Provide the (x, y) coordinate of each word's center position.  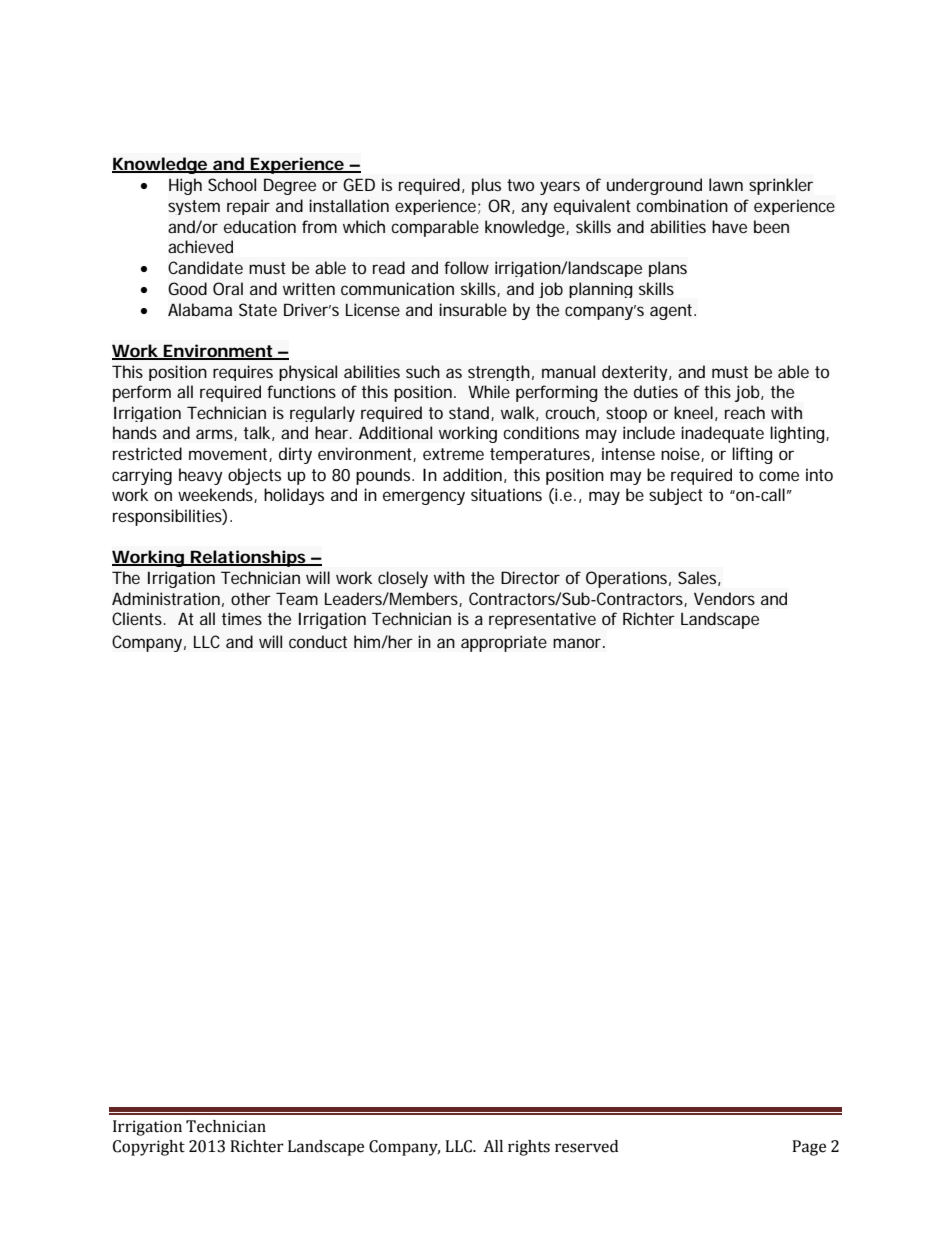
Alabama (200, 309)
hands (135, 432)
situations (506, 494)
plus (486, 186)
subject (676, 496)
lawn (726, 184)
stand (470, 413)
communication (397, 288)
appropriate (504, 643)
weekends (217, 495)
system (194, 207)
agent (673, 312)
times (242, 618)
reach (745, 412)
